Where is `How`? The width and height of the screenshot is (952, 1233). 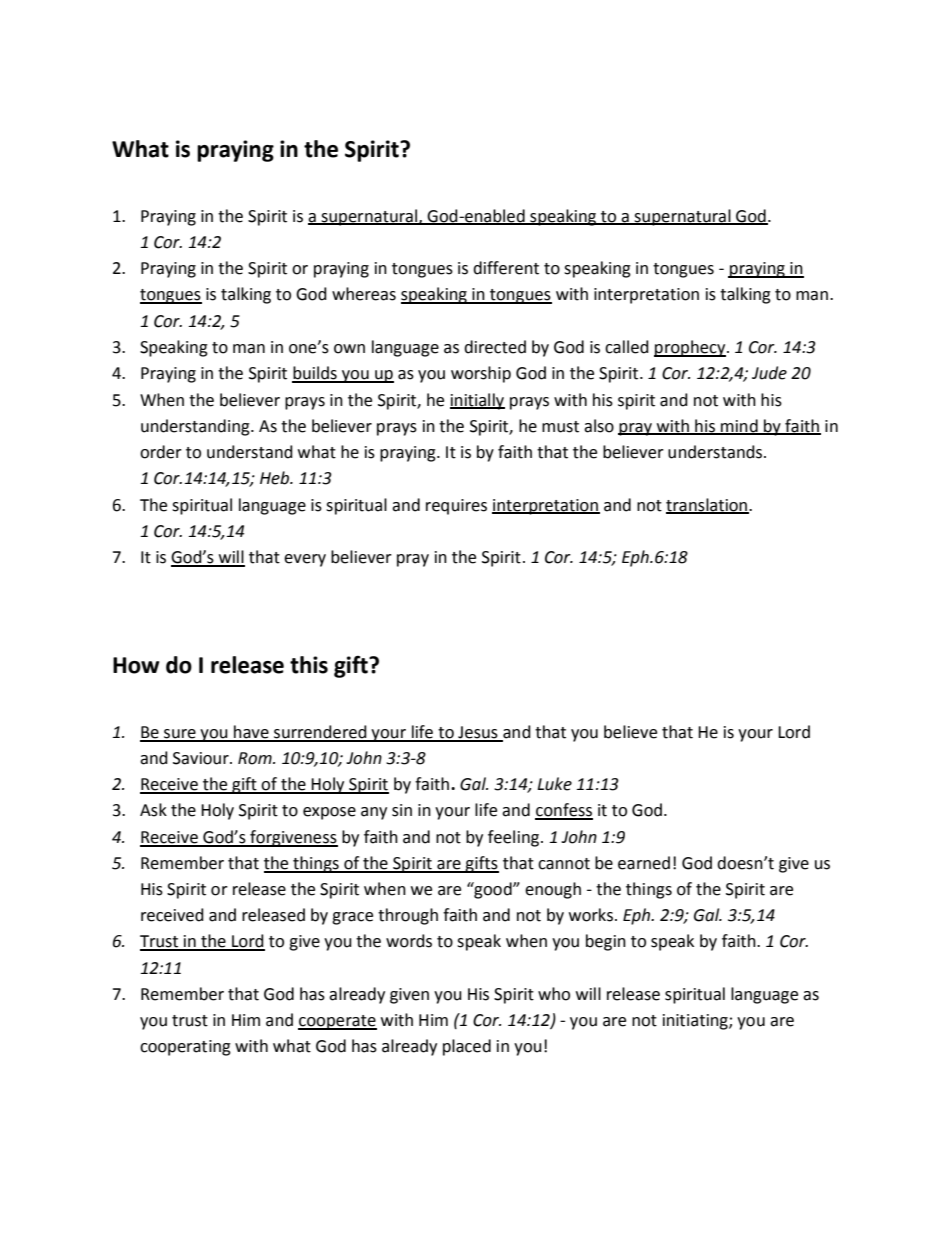 How is located at coordinates (136, 665).
